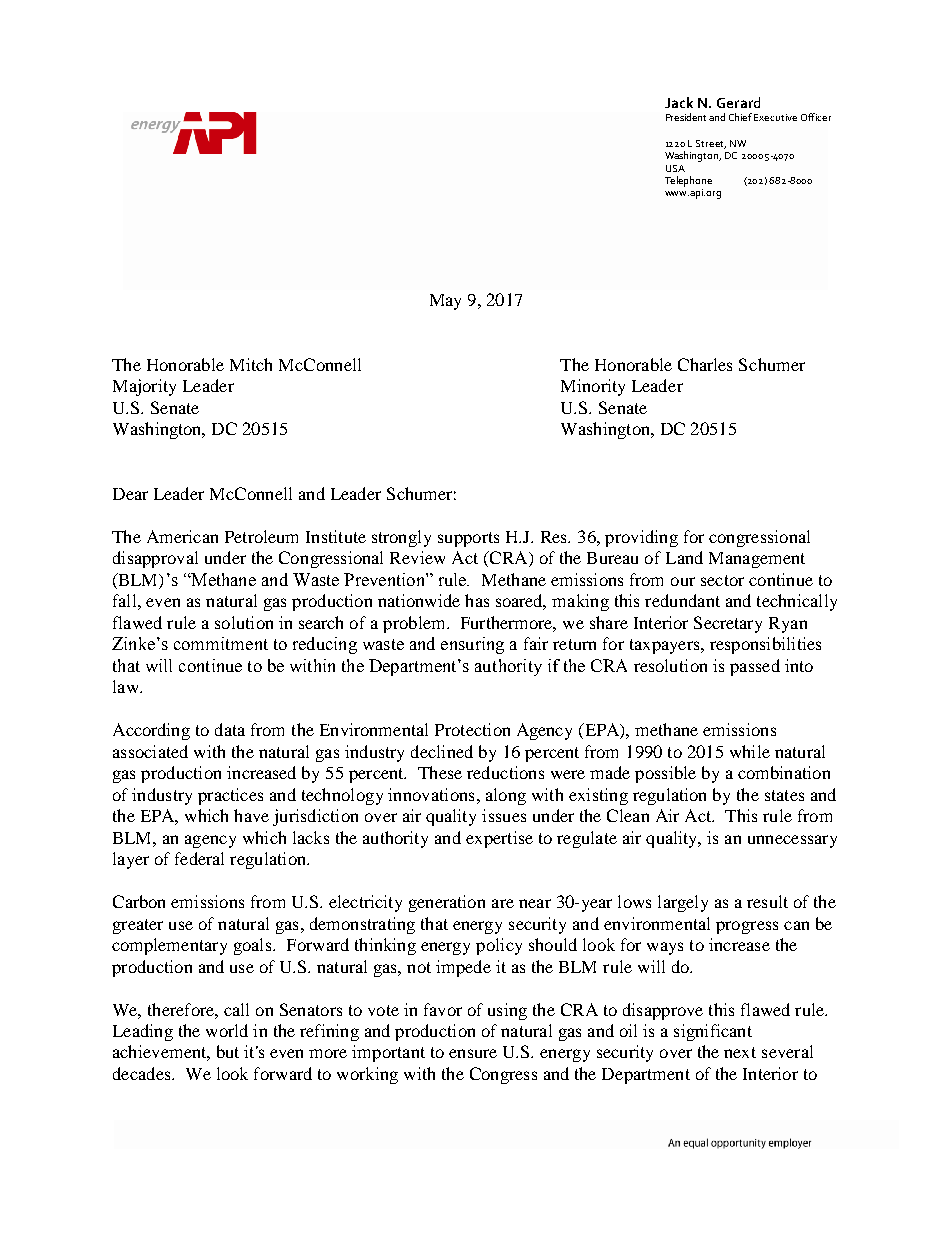 This screenshot has width=952, height=1233. Describe the element at coordinates (144, 387) in the screenshot. I see `Majority` at that location.
